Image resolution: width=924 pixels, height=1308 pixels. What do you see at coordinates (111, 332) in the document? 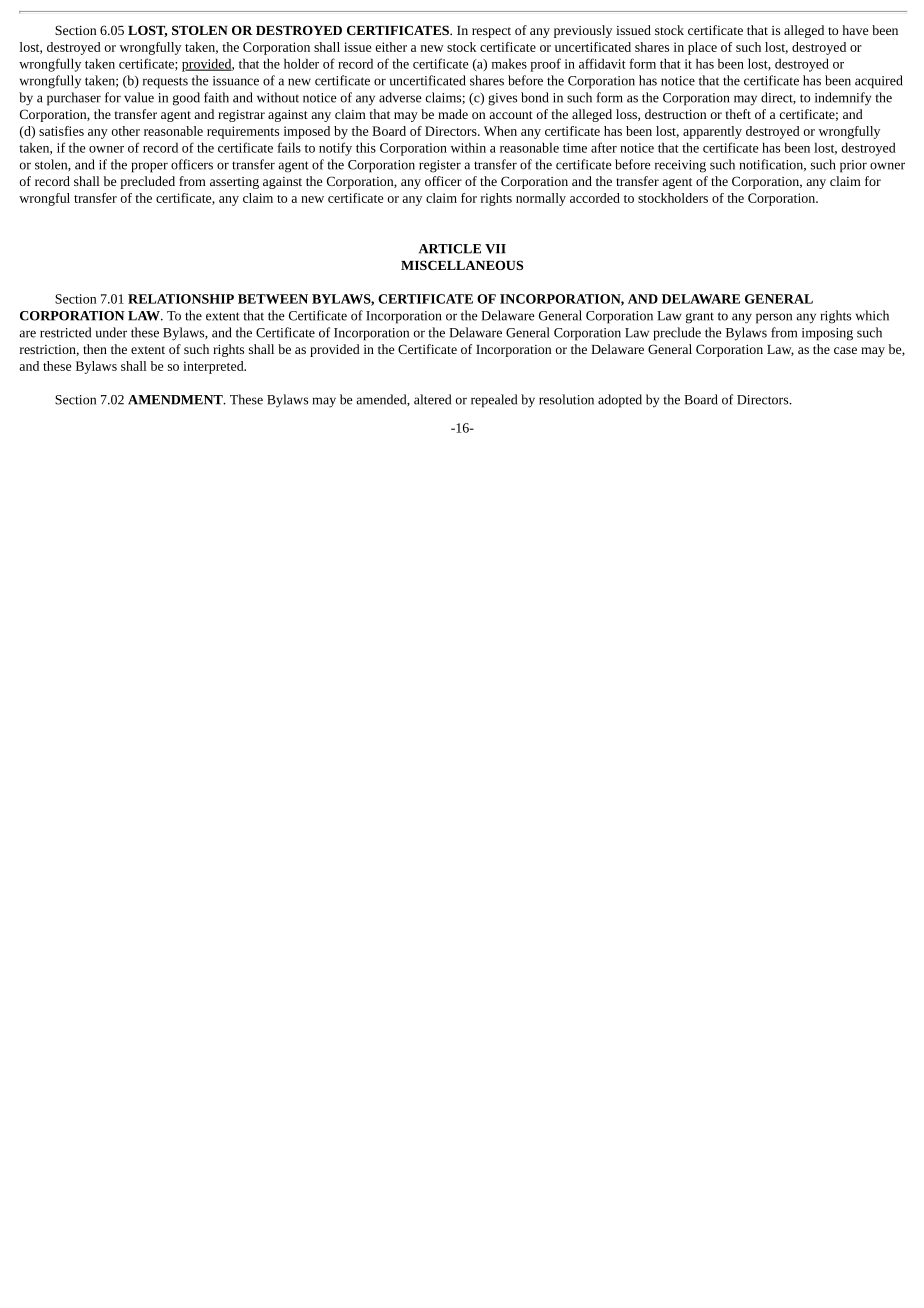
I see `under` at bounding box center [111, 332].
